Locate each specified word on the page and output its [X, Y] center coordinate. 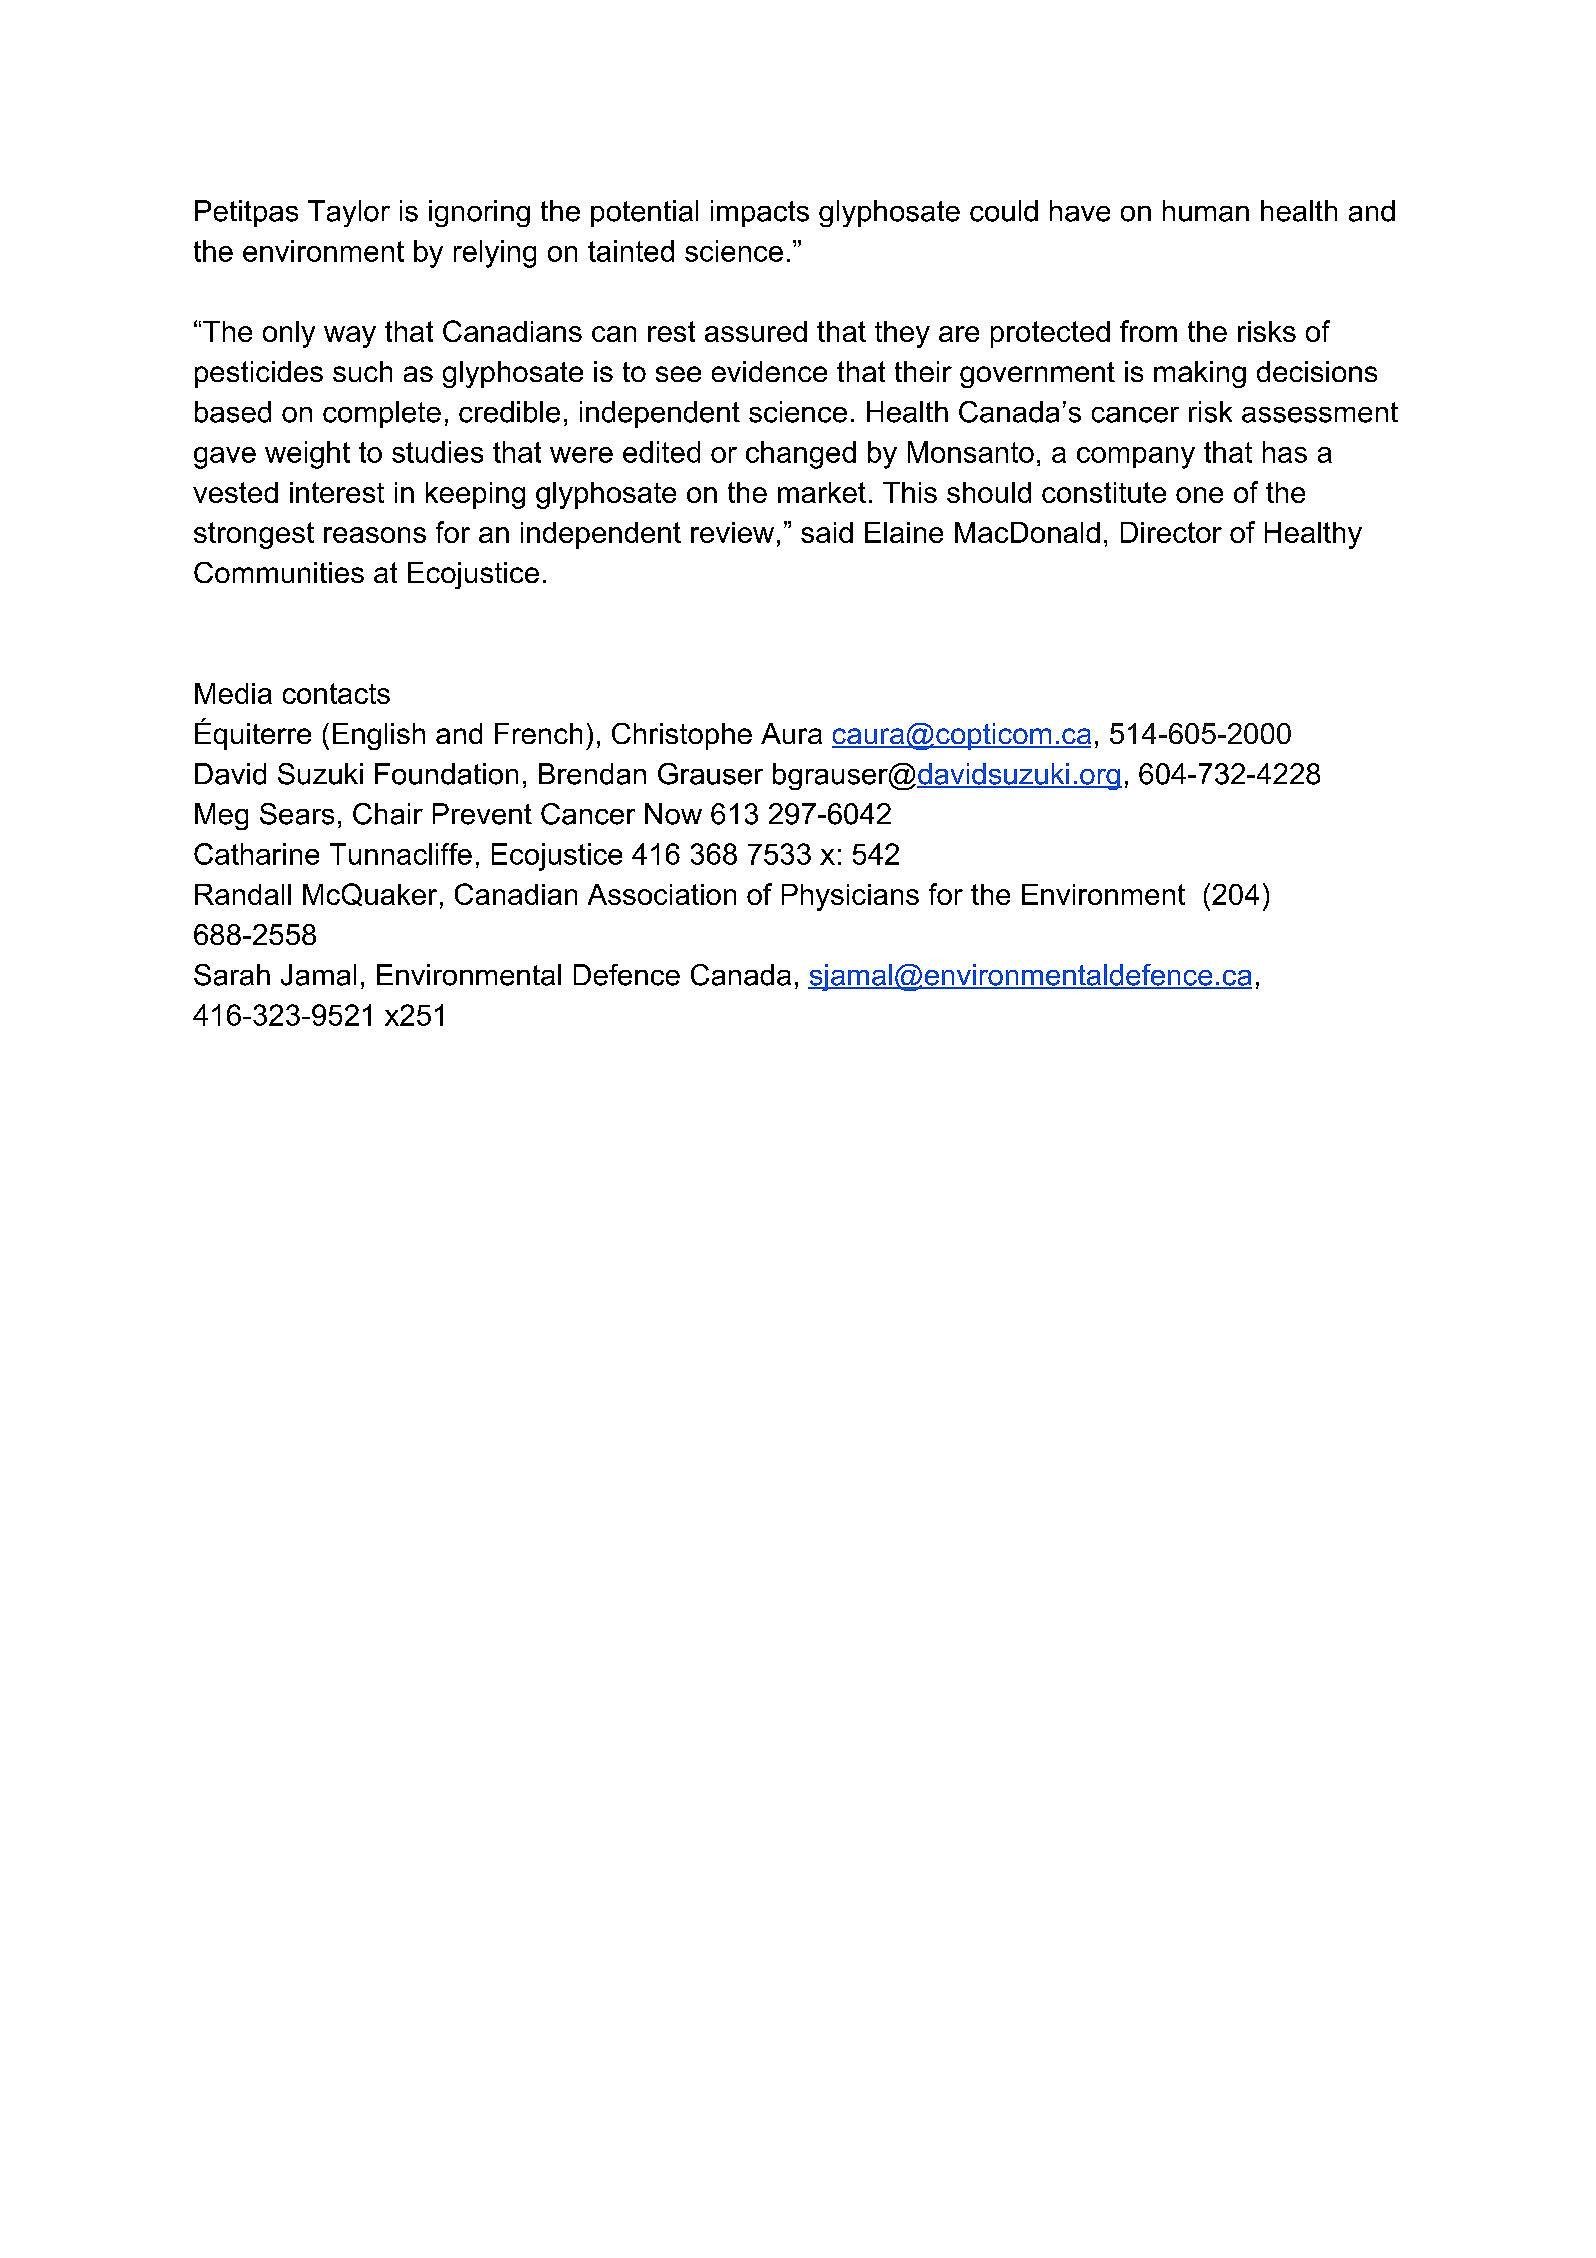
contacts [336, 693]
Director [1171, 532]
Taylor [349, 213]
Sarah [232, 975]
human [1206, 211]
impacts [760, 213]
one [1199, 495]
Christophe [682, 736]
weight [307, 455]
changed [801, 455]
